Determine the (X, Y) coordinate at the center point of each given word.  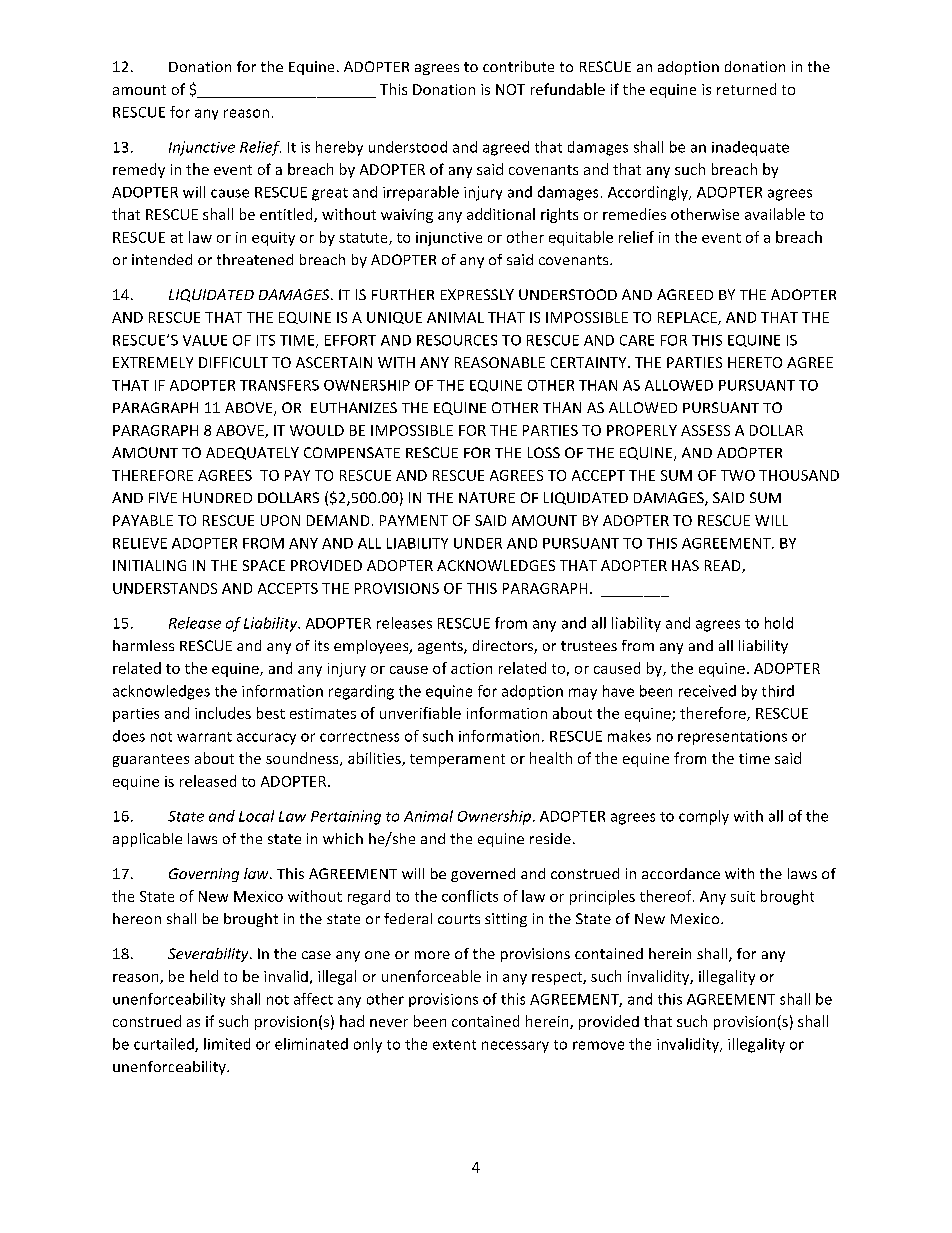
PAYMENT (414, 520)
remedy (139, 170)
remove (598, 1045)
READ (724, 566)
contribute (518, 66)
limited (227, 1044)
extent (454, 1045)
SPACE (264, 565)
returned (746, 89)
